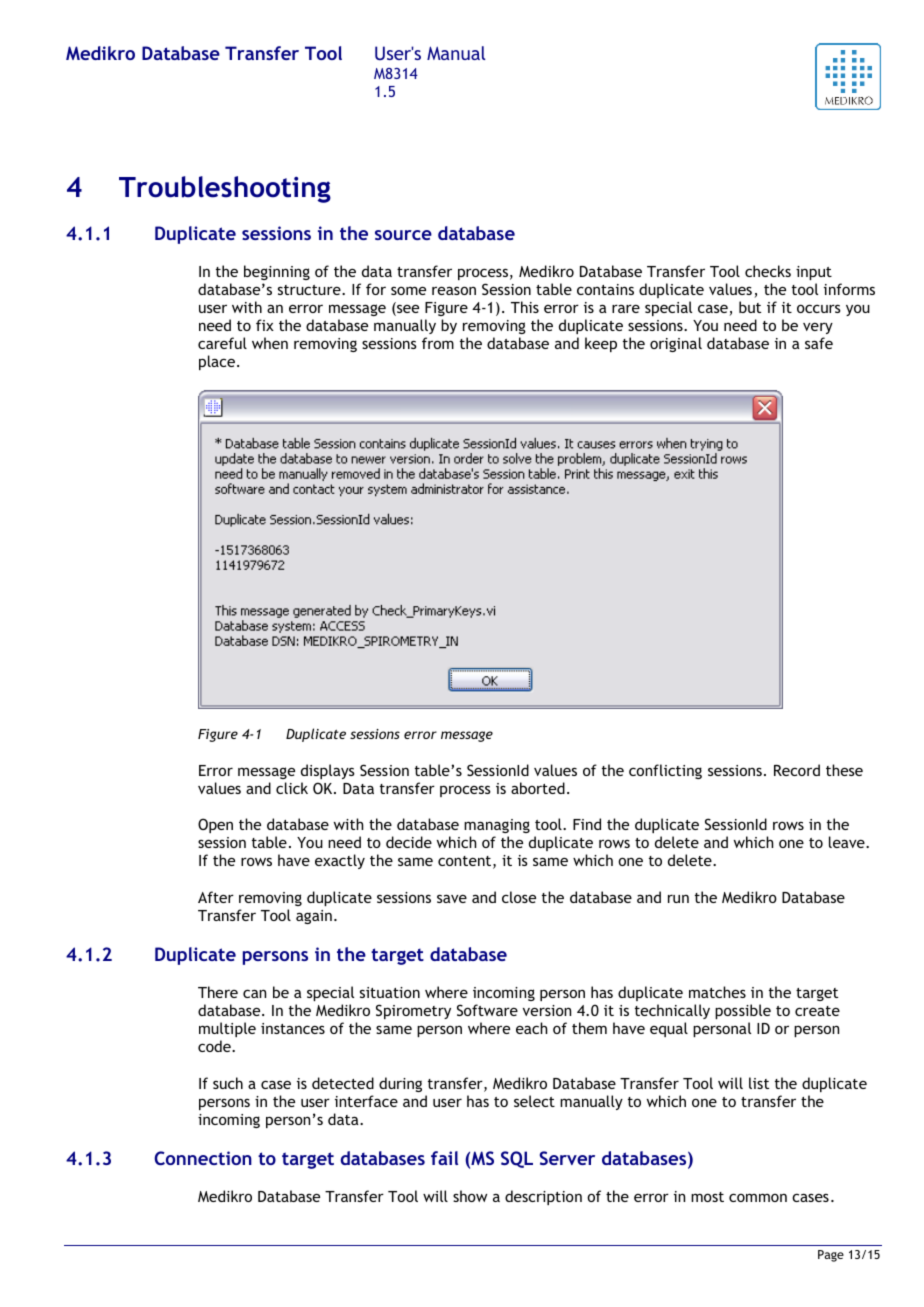 The width and height of the page is (924, 1307). I want to click on checks, so click(768, 271).
